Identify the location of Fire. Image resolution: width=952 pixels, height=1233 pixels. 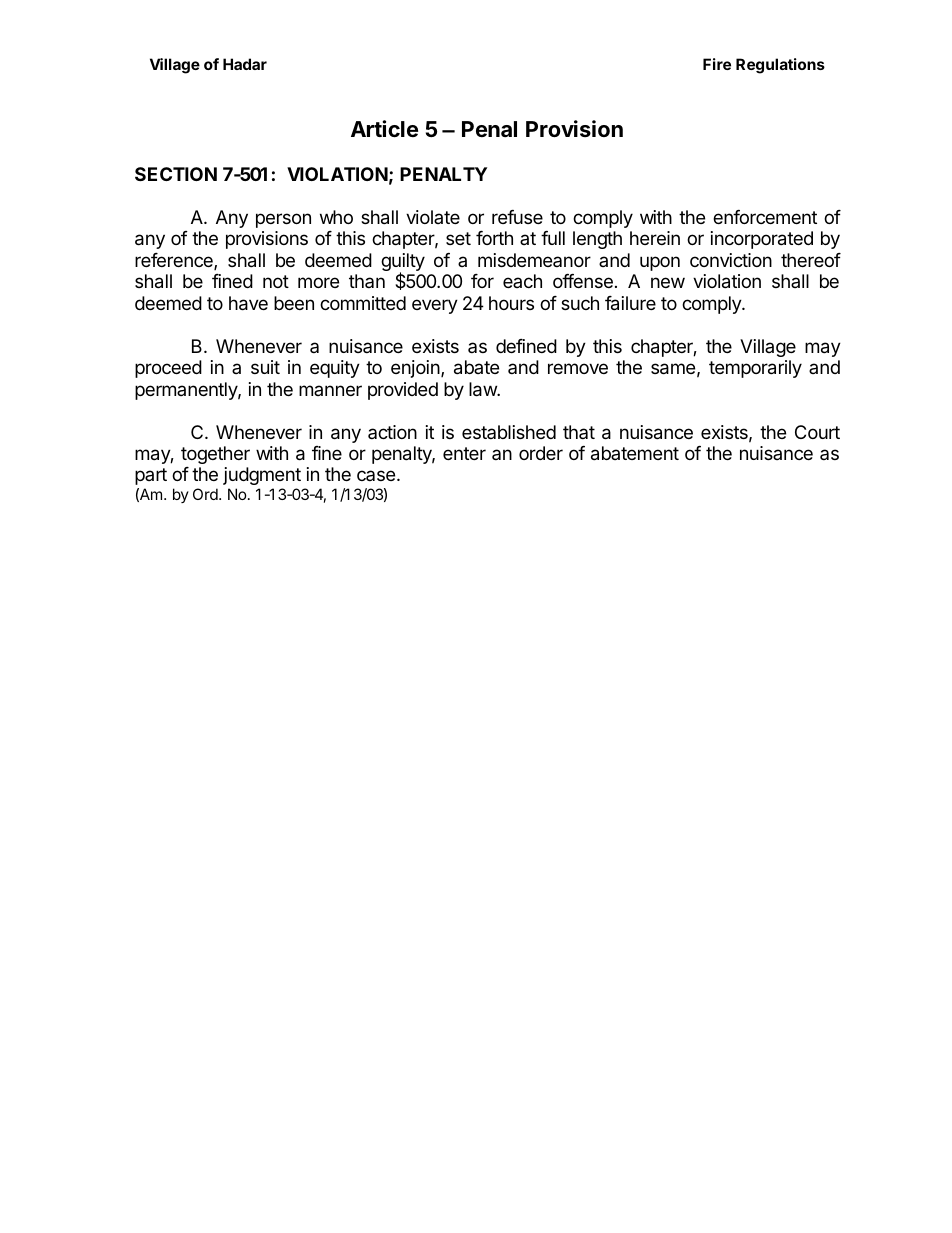
(717, 64).
